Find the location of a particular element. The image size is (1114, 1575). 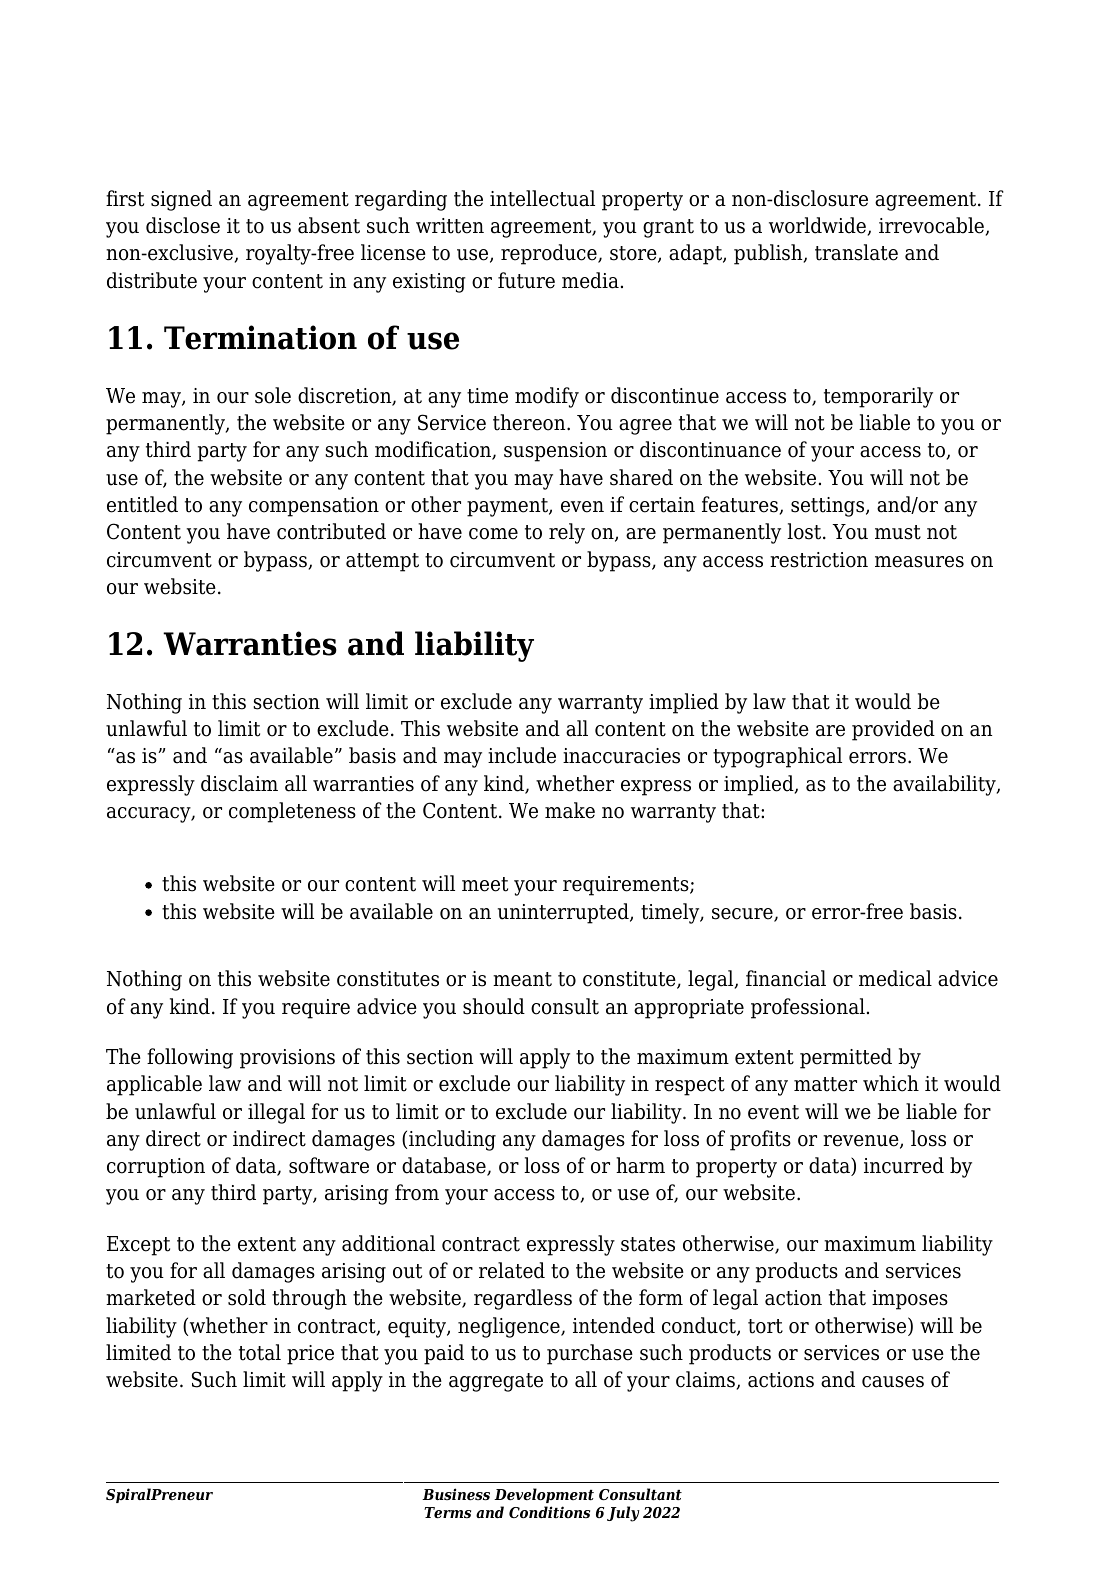

including is located at coordinates (452, 1140).
